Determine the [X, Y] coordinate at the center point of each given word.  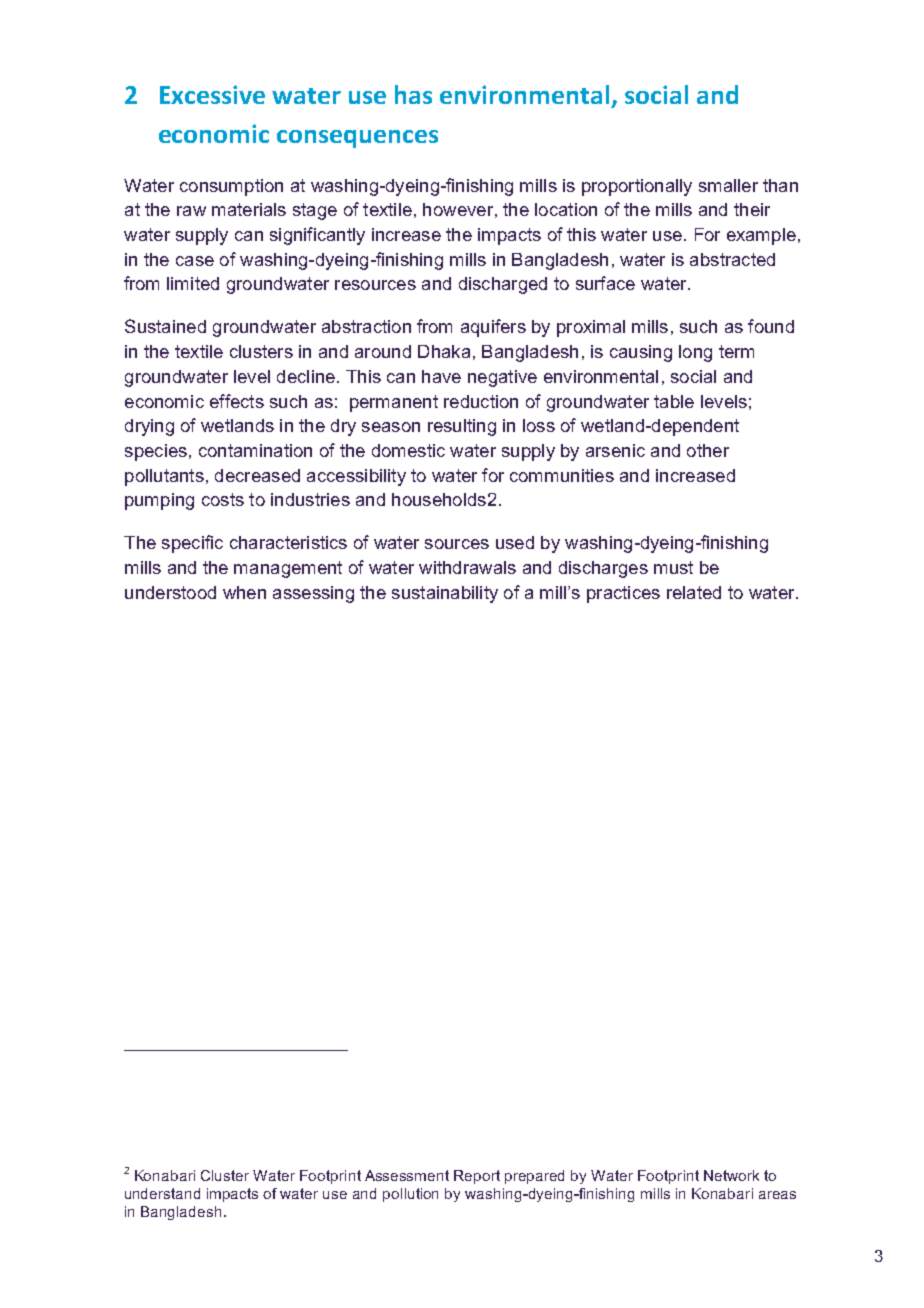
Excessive [212, 94]
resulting [462, 427]
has [413, 94]
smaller [728, 185]
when [244, 592]
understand [162, 1193]
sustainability [445, 594]
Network [731, 1175]
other [708, 450]
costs [223, 499]
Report [477, 1177]
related [694, 592]
